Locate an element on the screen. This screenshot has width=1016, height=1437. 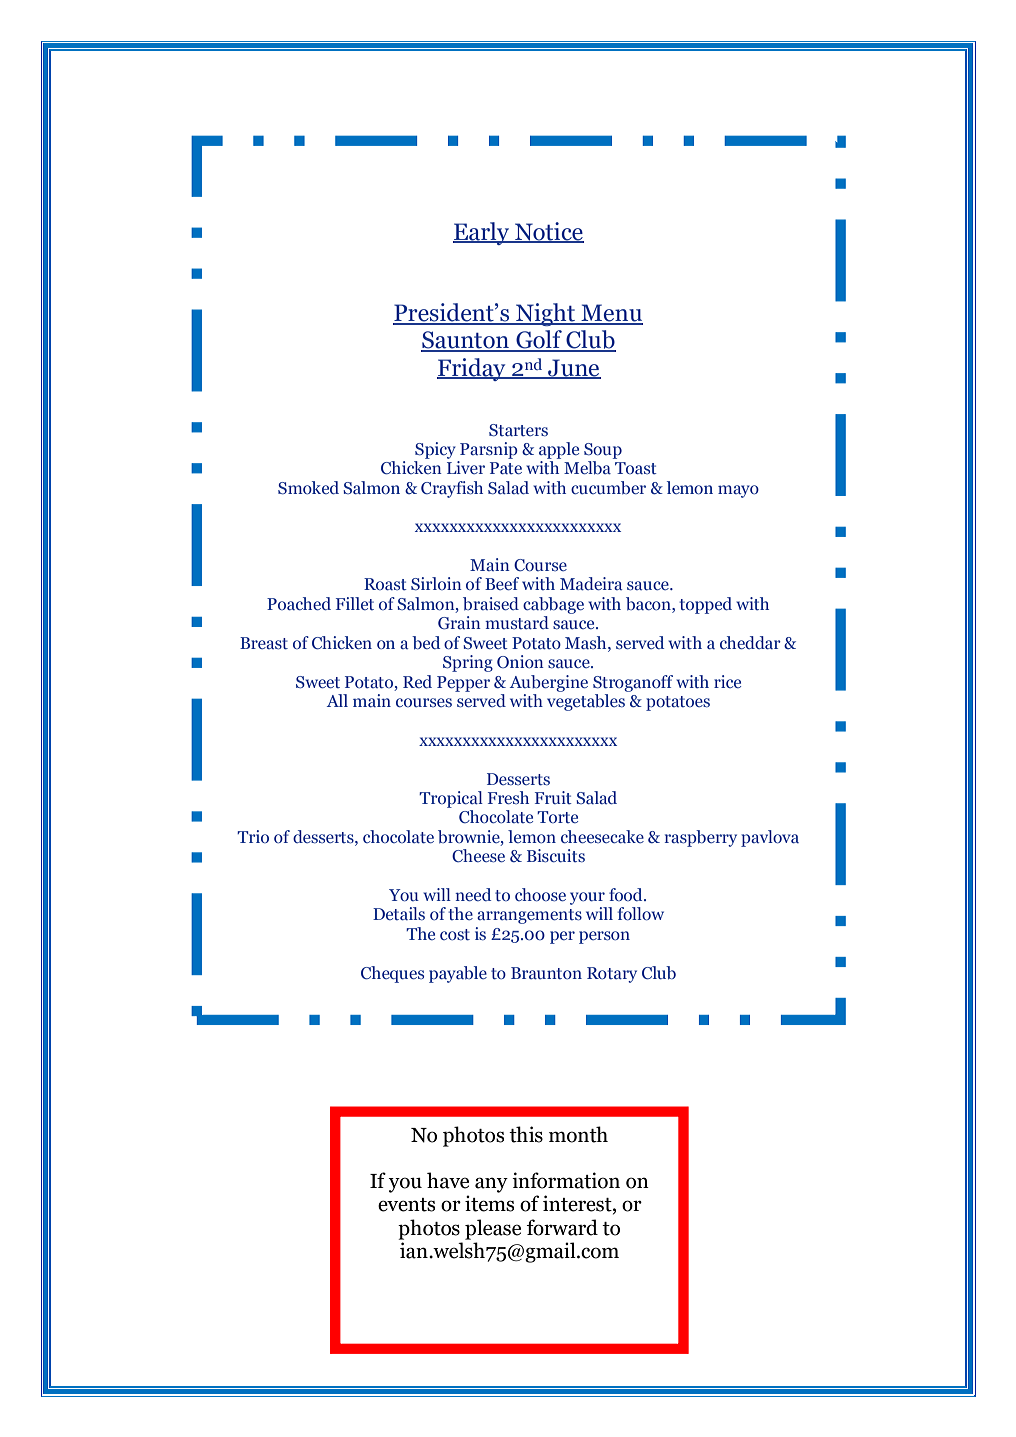
Menu is located at coordinates (611, 314).
